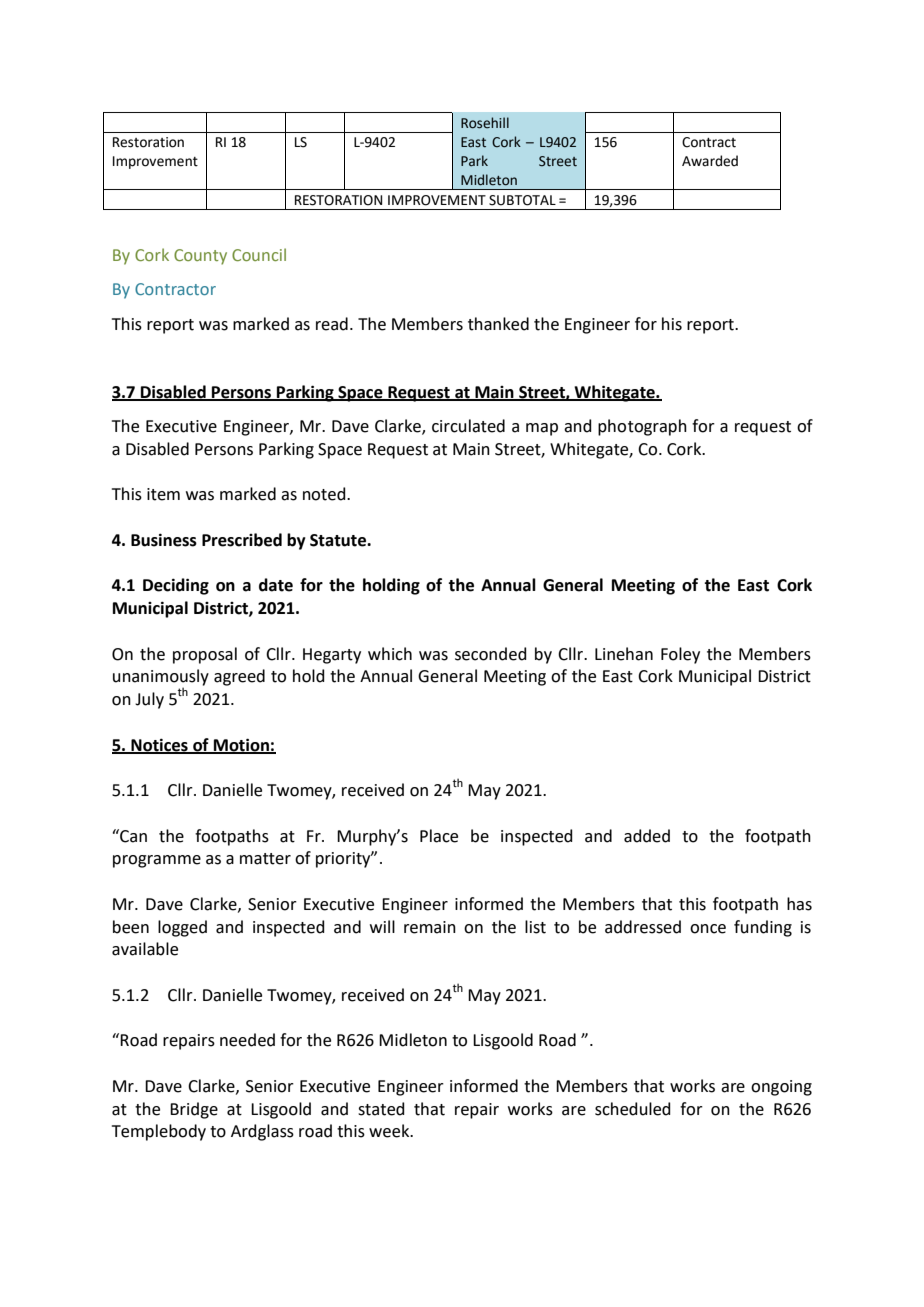  I want to click on ongoing, so click(781, 1088).
